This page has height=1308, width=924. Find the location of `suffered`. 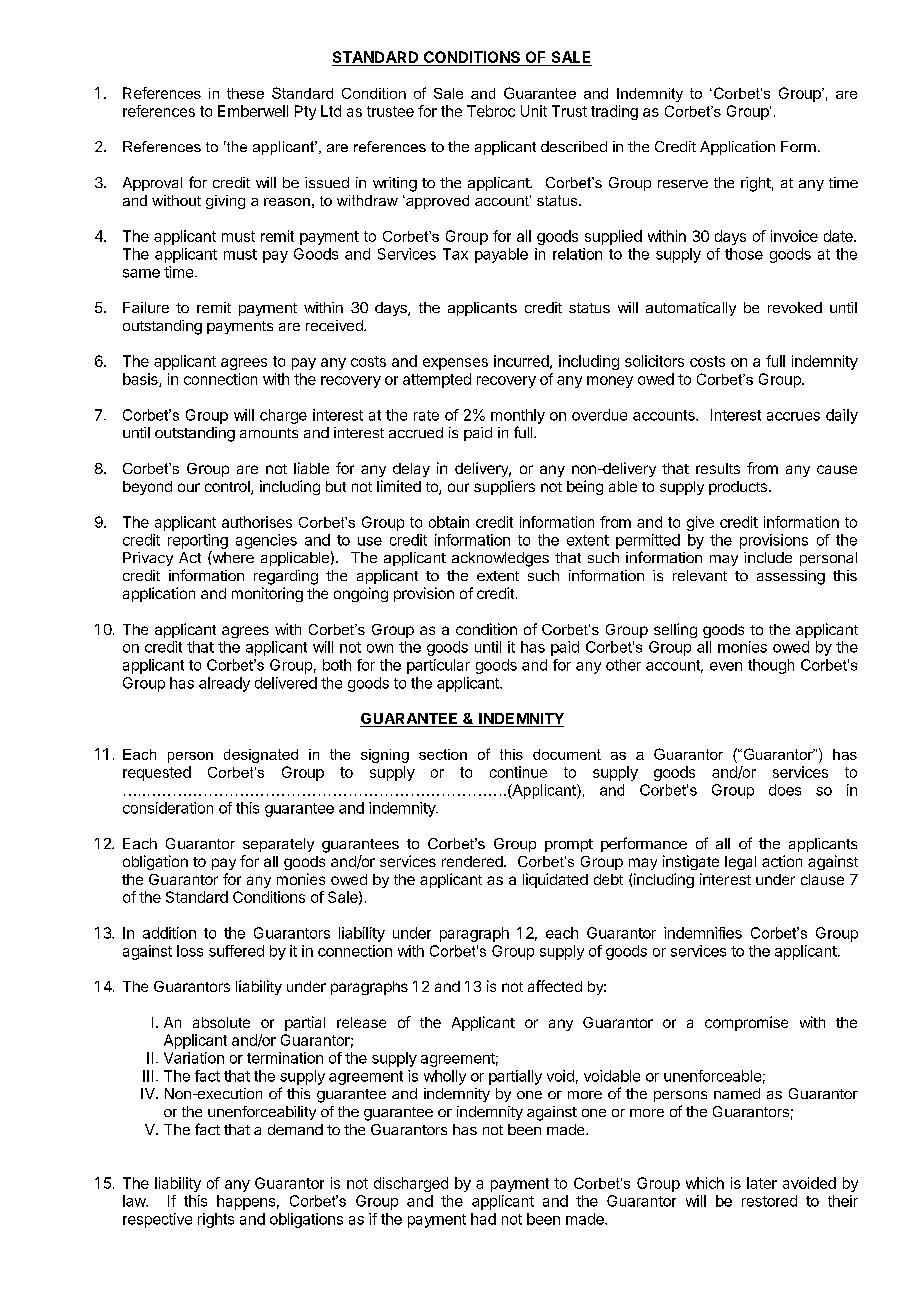

suffered is located at coordinates (236, 951).
